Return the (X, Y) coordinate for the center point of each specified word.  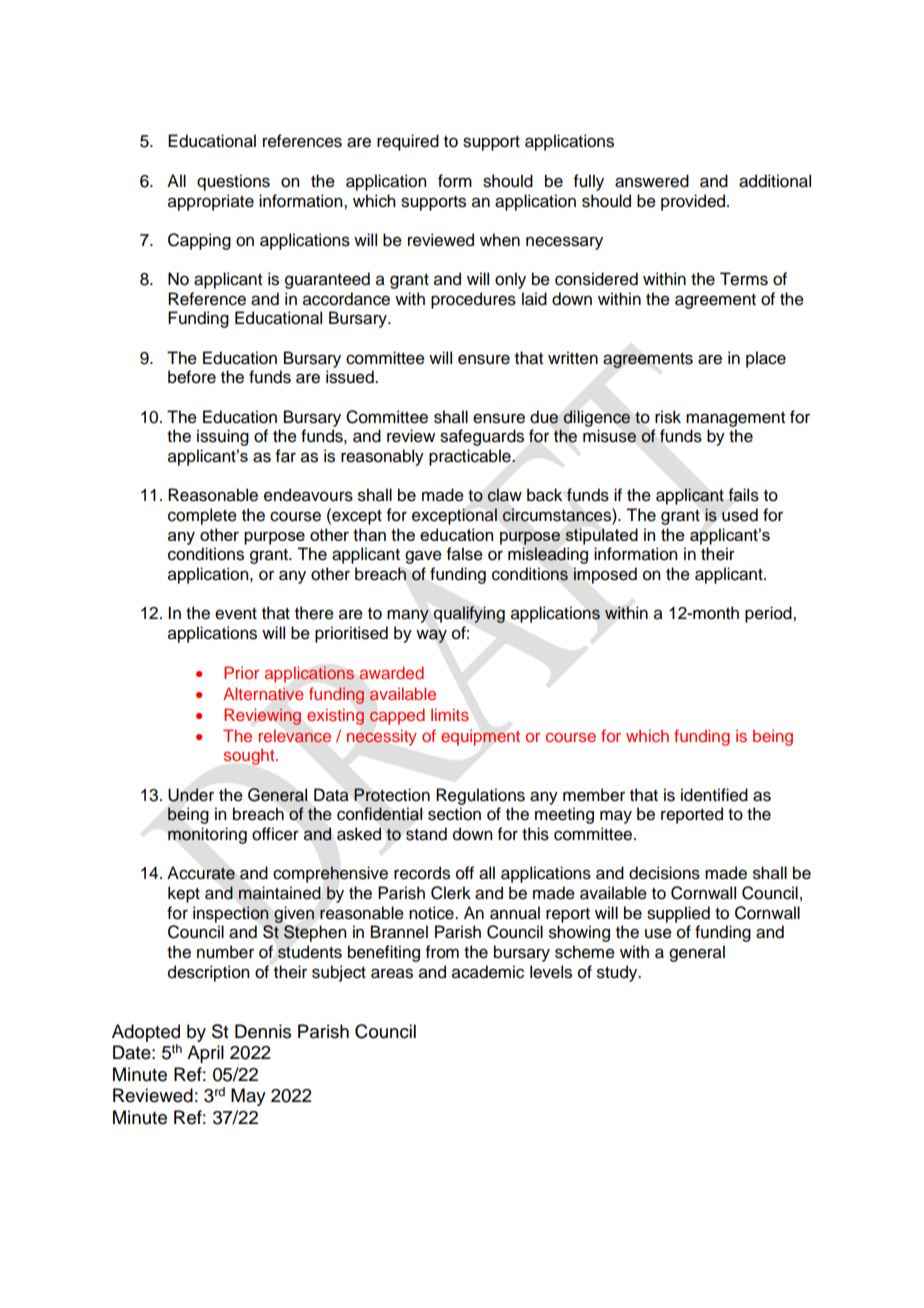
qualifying (469, 614)
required (408, 142)
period (769, 614)
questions (233, 182)
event (236, 614)
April (205, 1054)
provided (694, 202)
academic (488, 972)
